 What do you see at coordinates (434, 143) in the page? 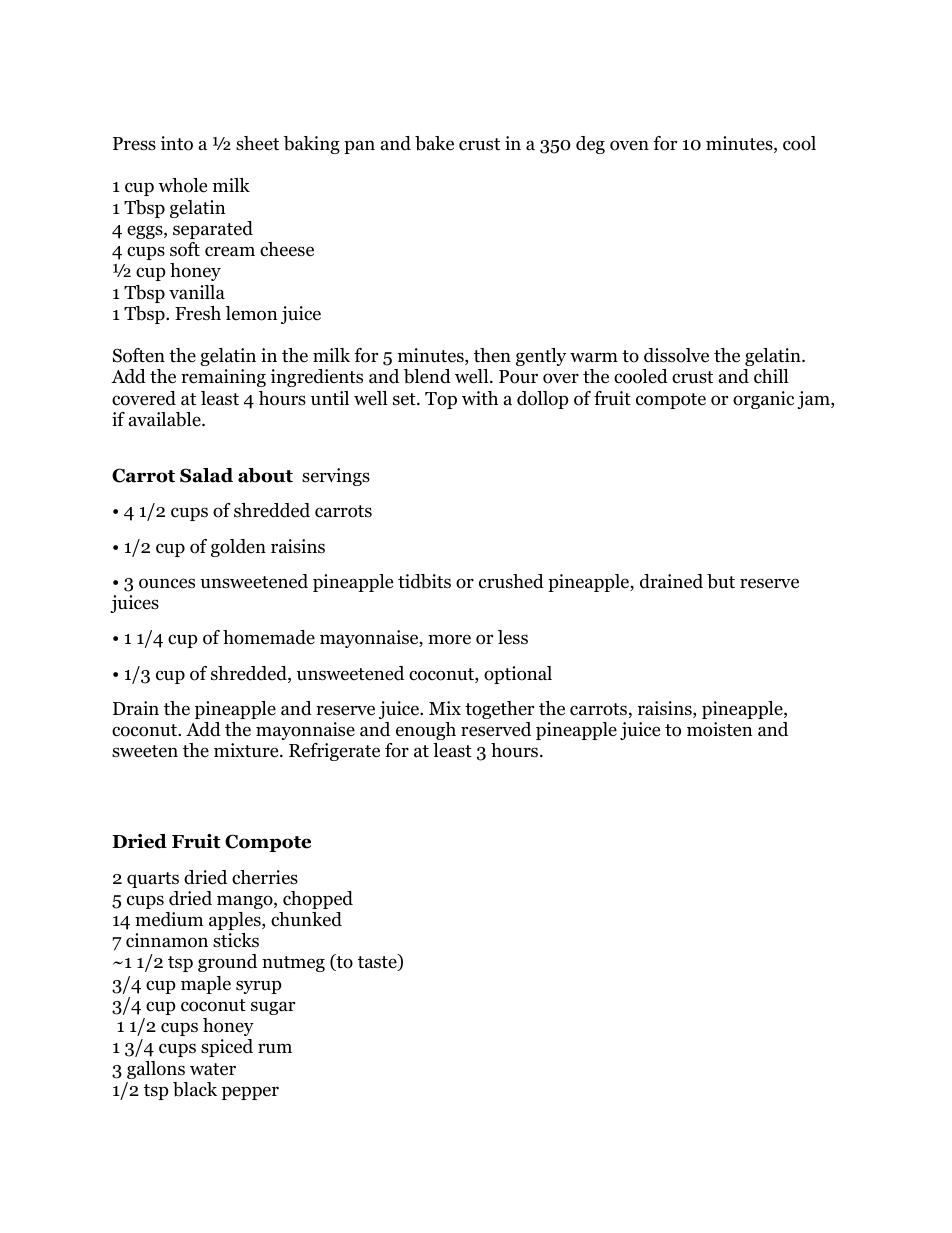
I see `bake` at bounding box center [434, 143].
